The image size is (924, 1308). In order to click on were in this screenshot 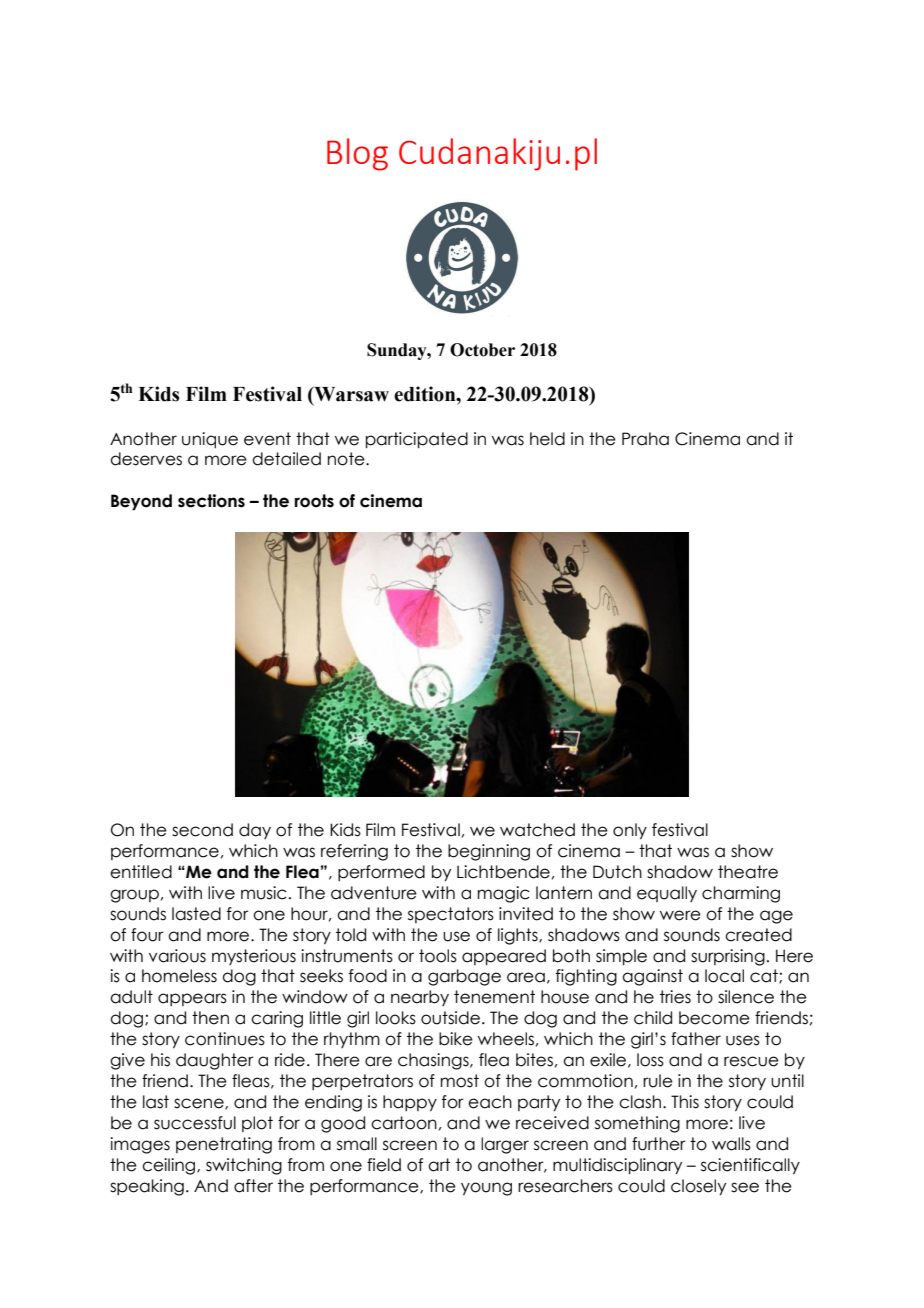, I will do `click(680, 915)`.
